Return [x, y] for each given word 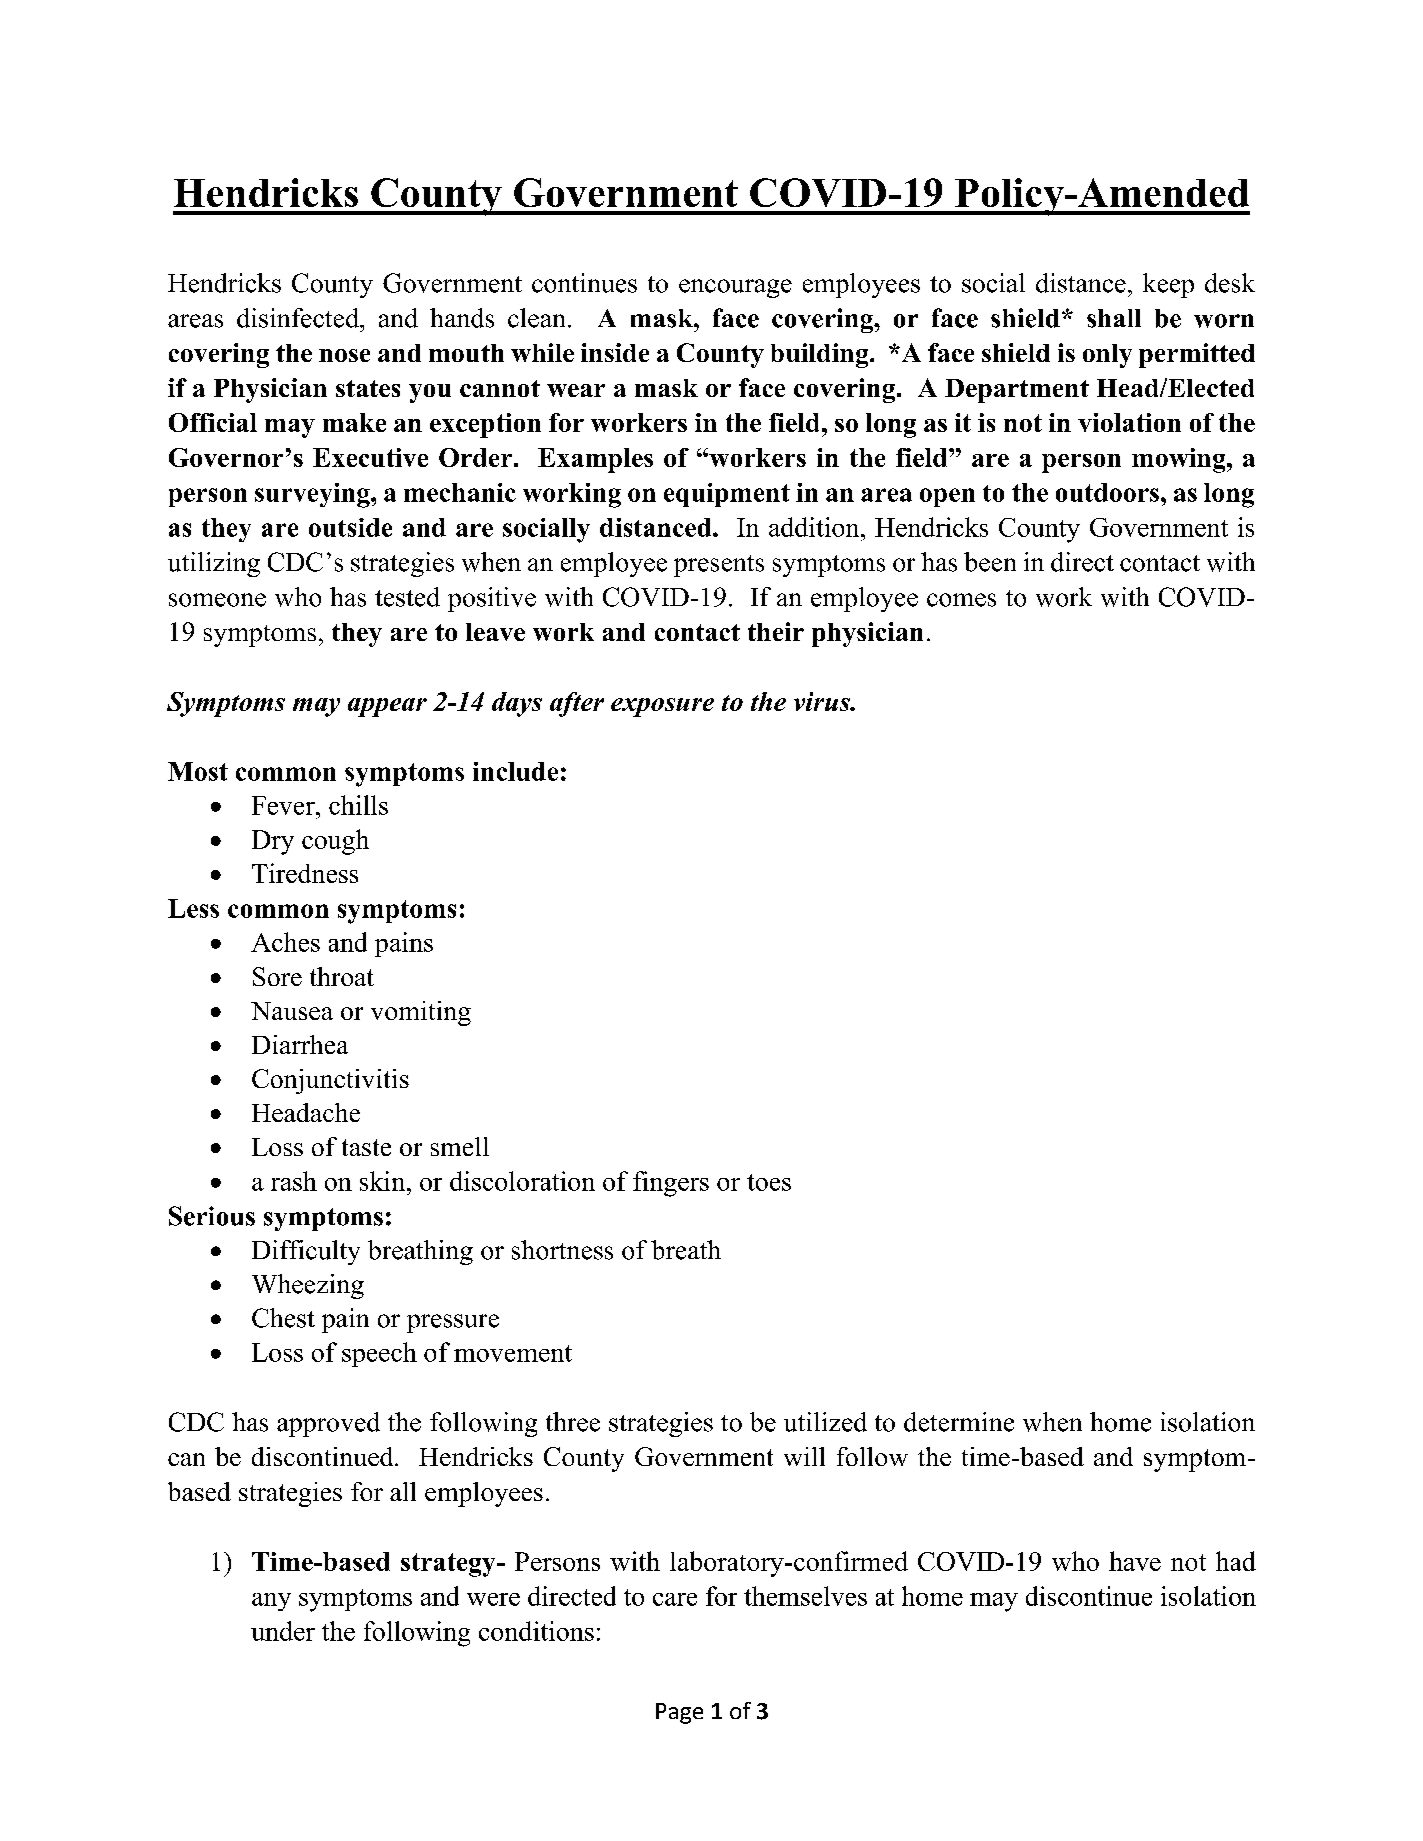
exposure [662, 707]
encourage [735, 288]
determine [959, 1422]
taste [366, 1147]
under [283, 1631]
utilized [825, 1422]
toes [769, 1182]
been [990, 562]
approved [328, 1424]
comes [961, 600]
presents [719, 566]
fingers [671, 1184]
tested [407, 597]
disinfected [299, 318]
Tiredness [305, 873]
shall [1114, 318]
